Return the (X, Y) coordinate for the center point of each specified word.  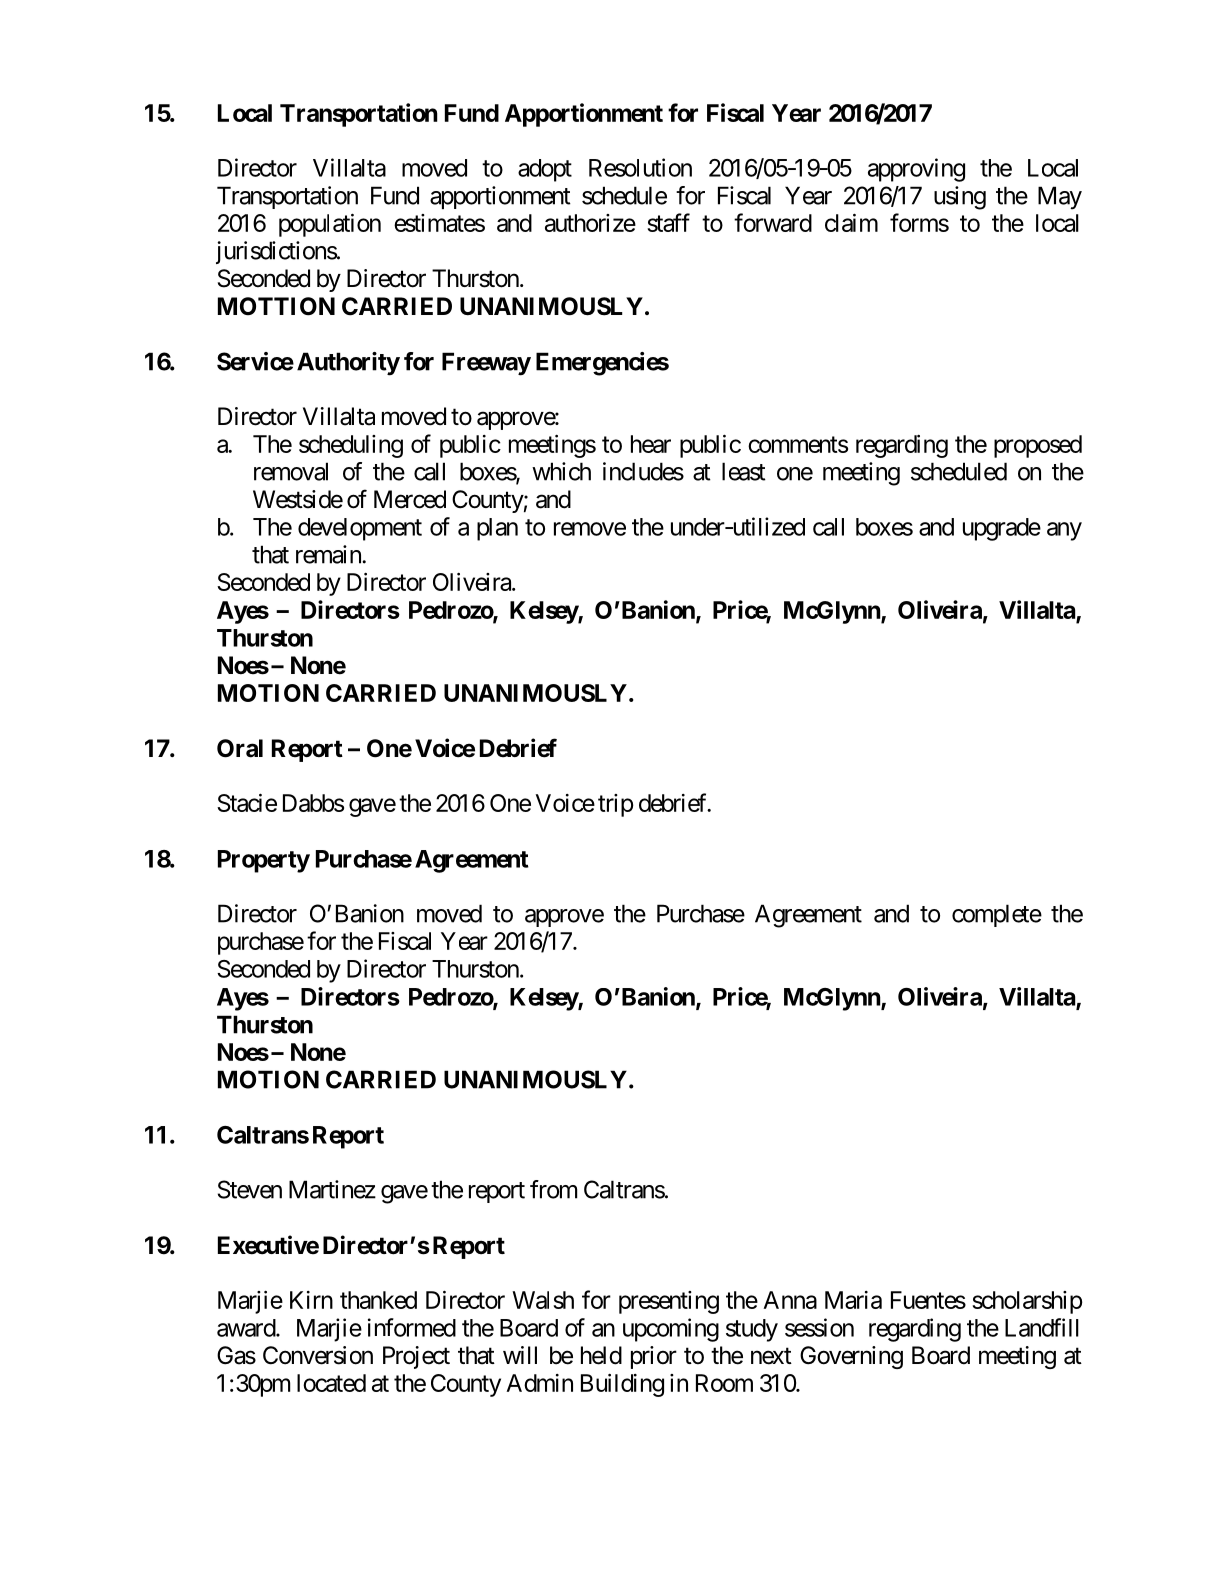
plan (497, 529)
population (330, 225)
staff (668, 222)
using (960, 198)
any (1064, 531)
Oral (240, 748)
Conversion (318, 1355)
